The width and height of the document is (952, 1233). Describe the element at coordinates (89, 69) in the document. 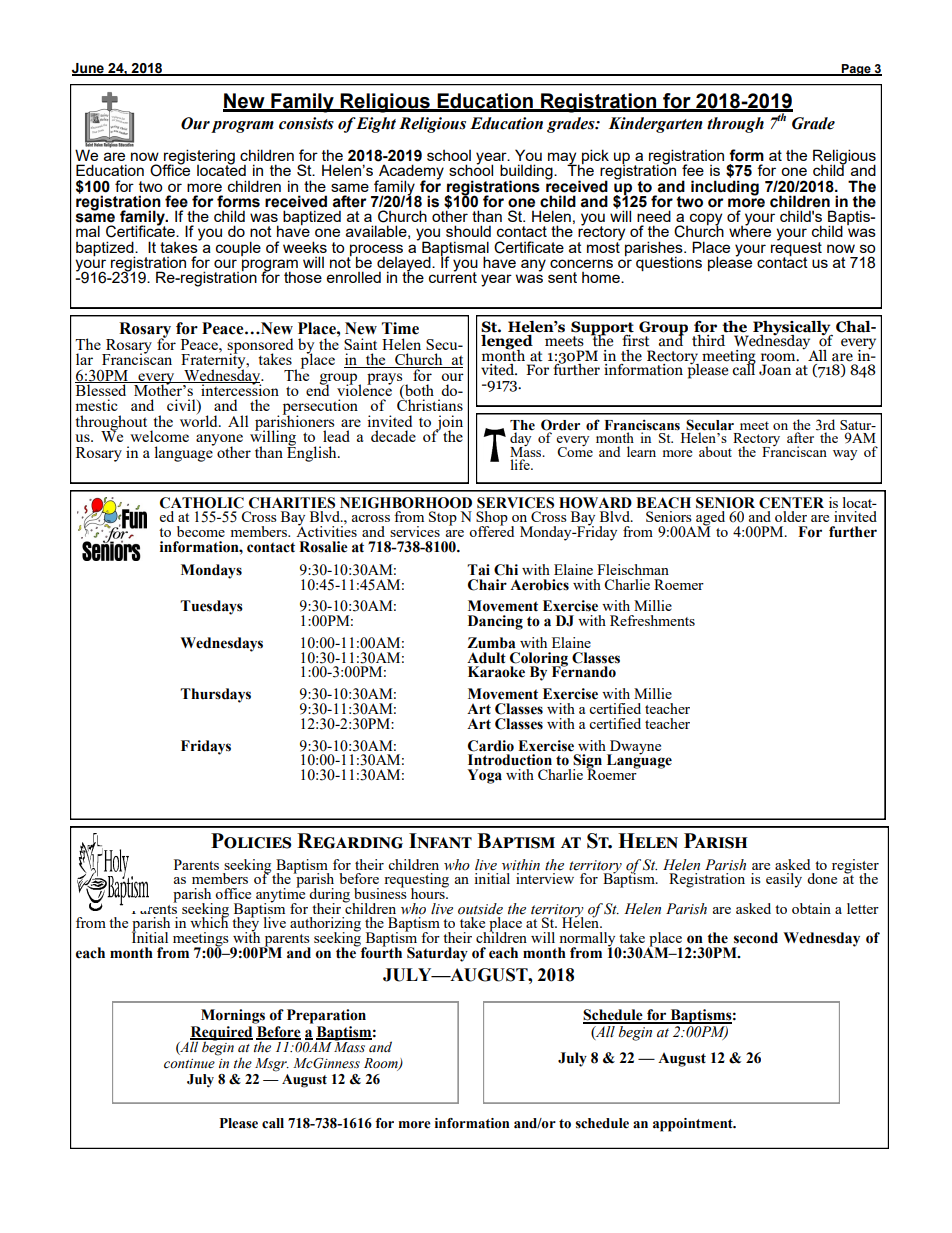

I see `June` at that location.
